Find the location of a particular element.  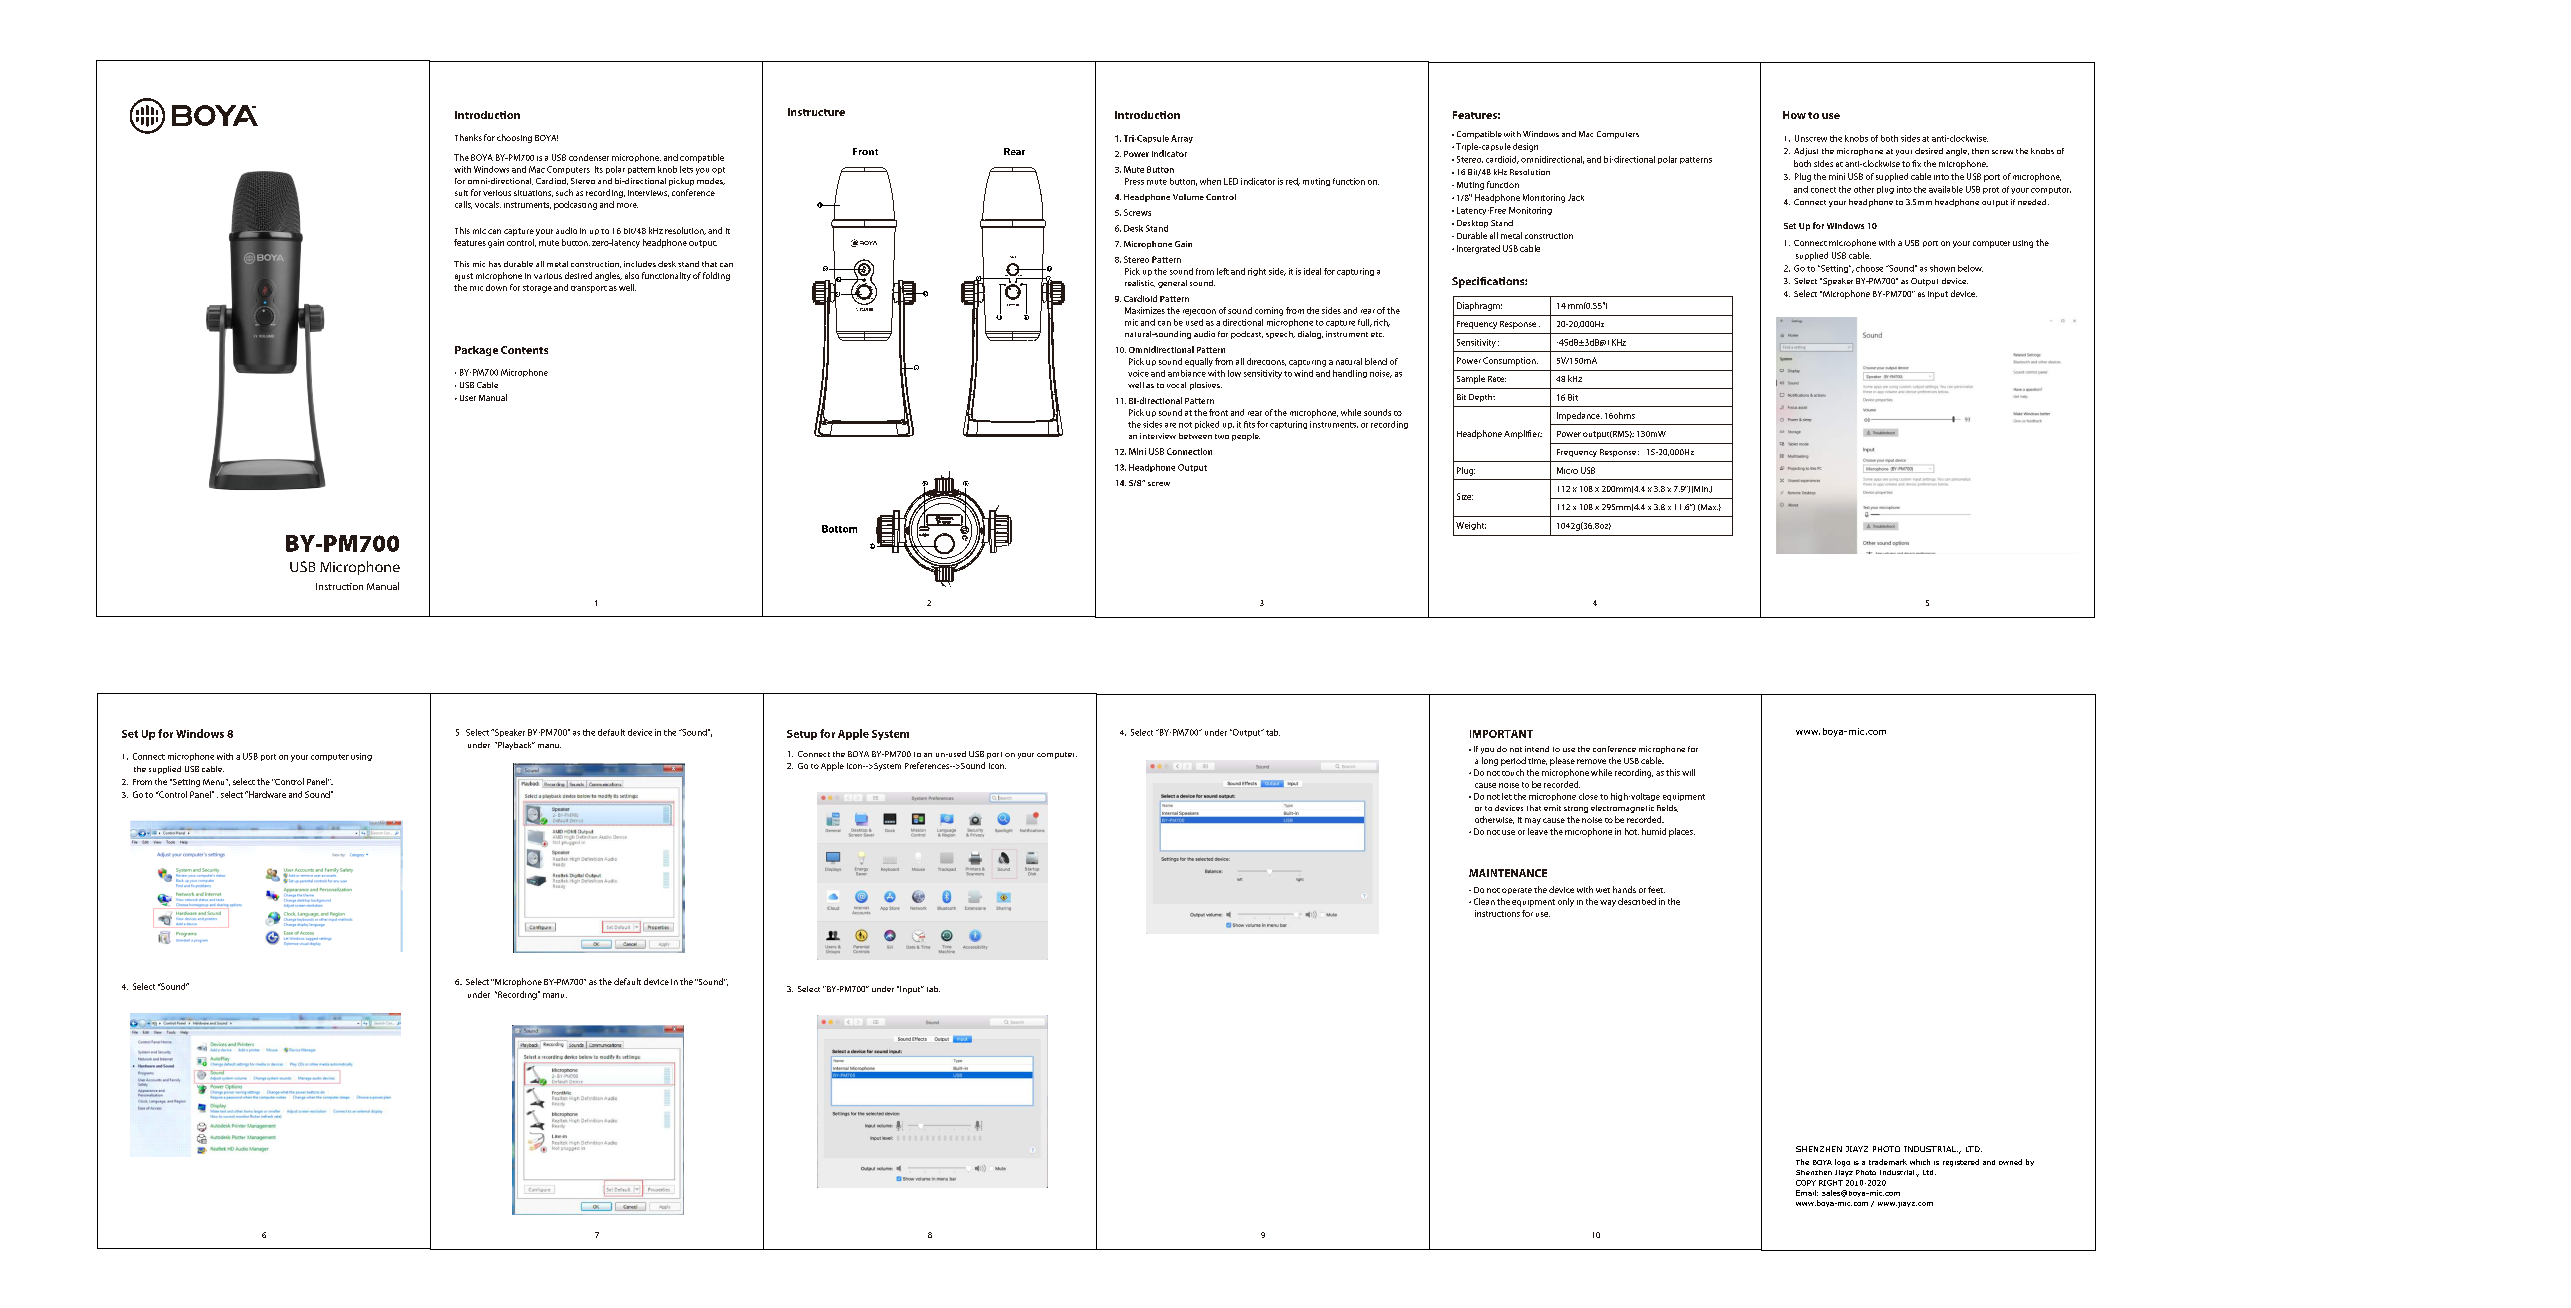

Menu is located at coordinates (215, 782).
